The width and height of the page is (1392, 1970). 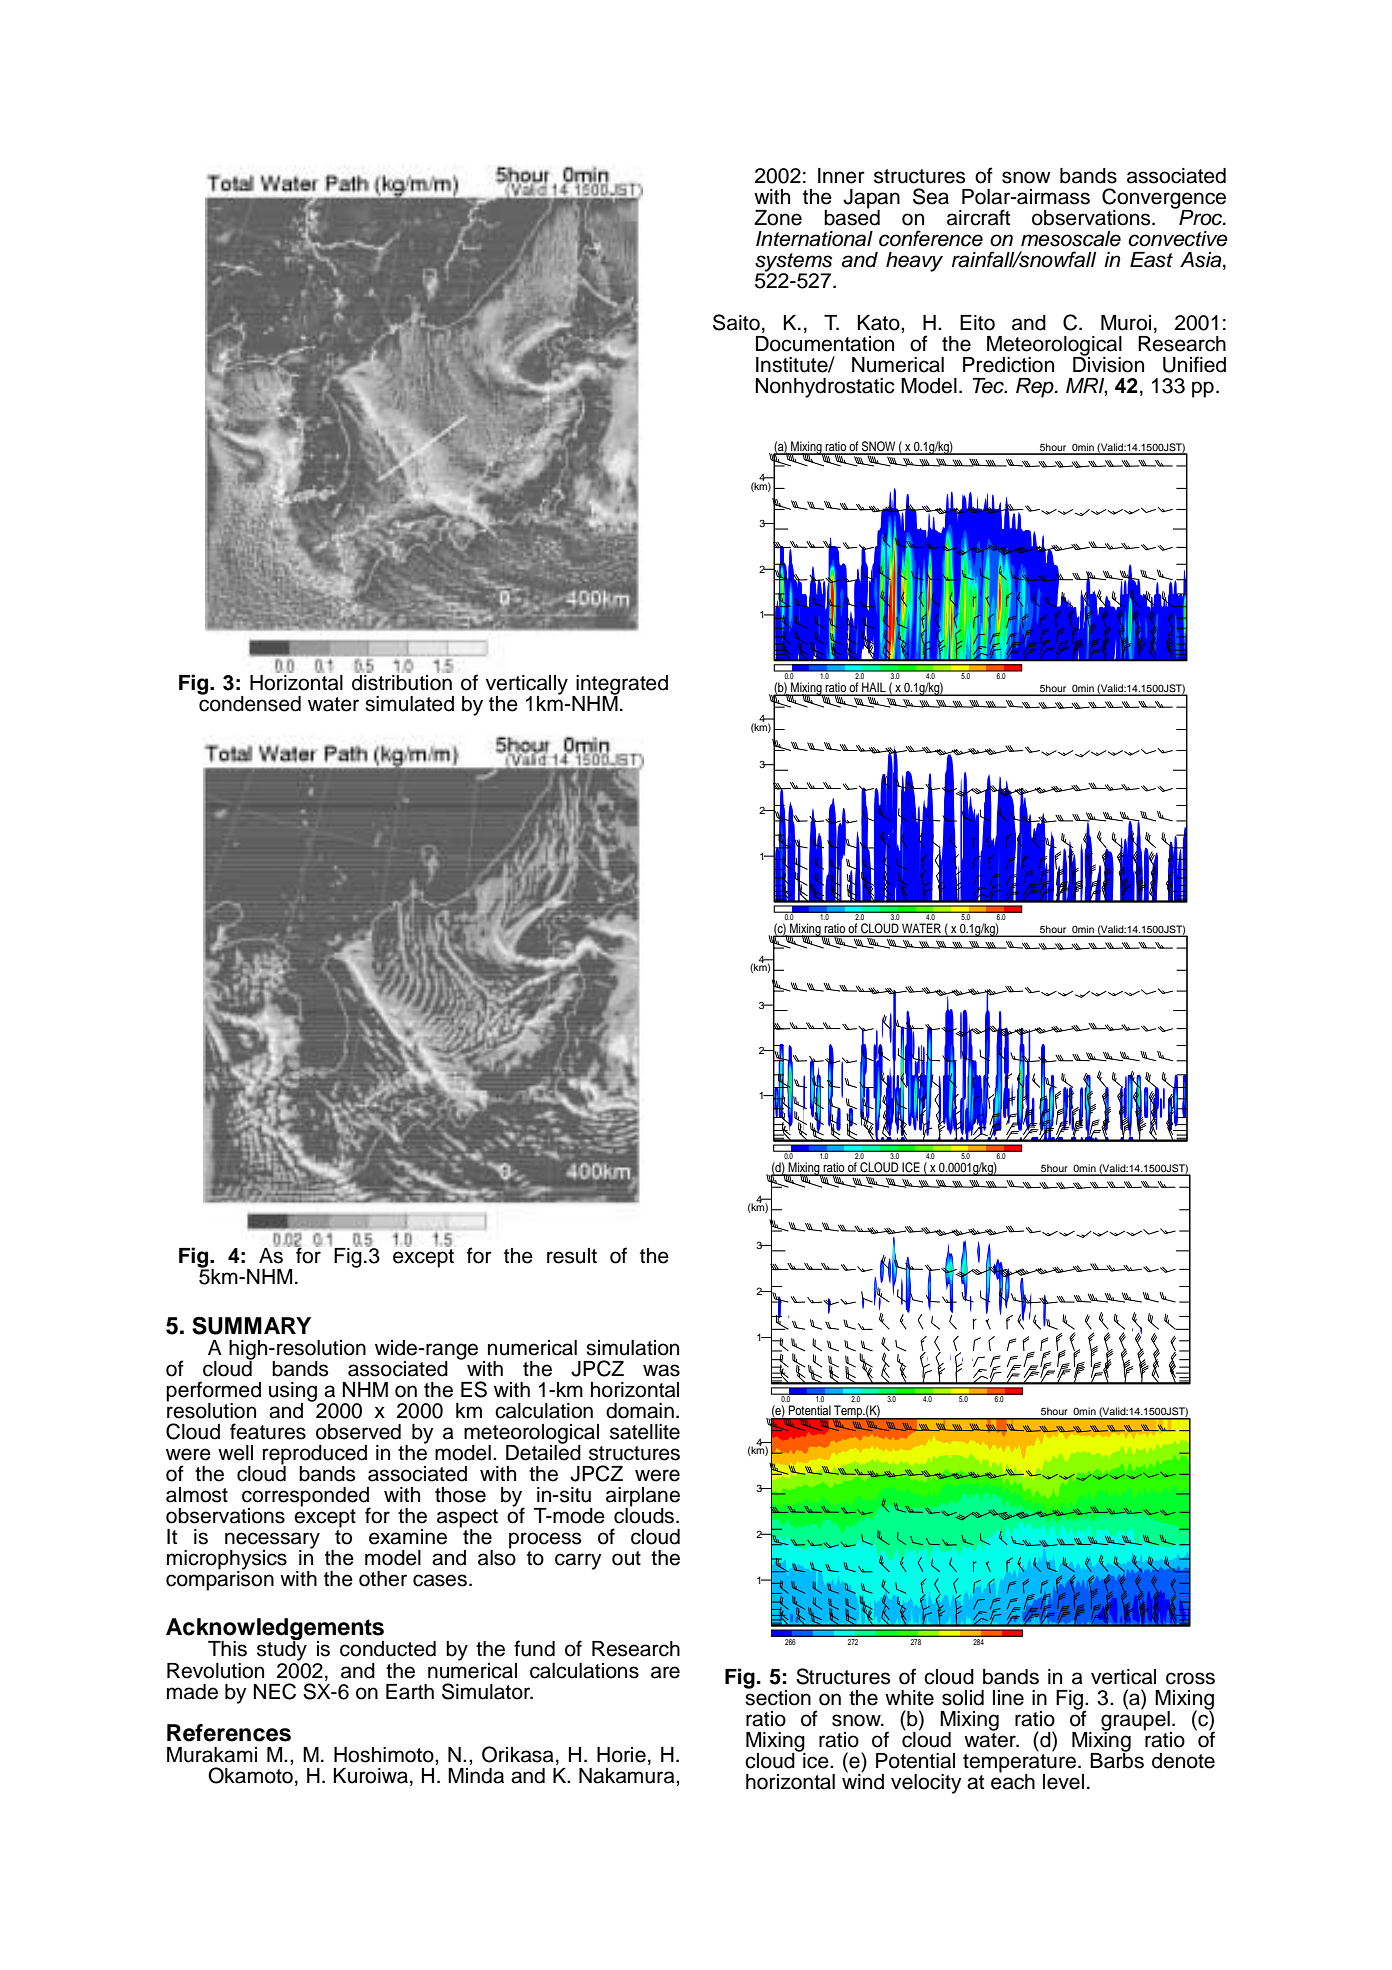 I want to click on Zone, so click(x=778, y=218).
